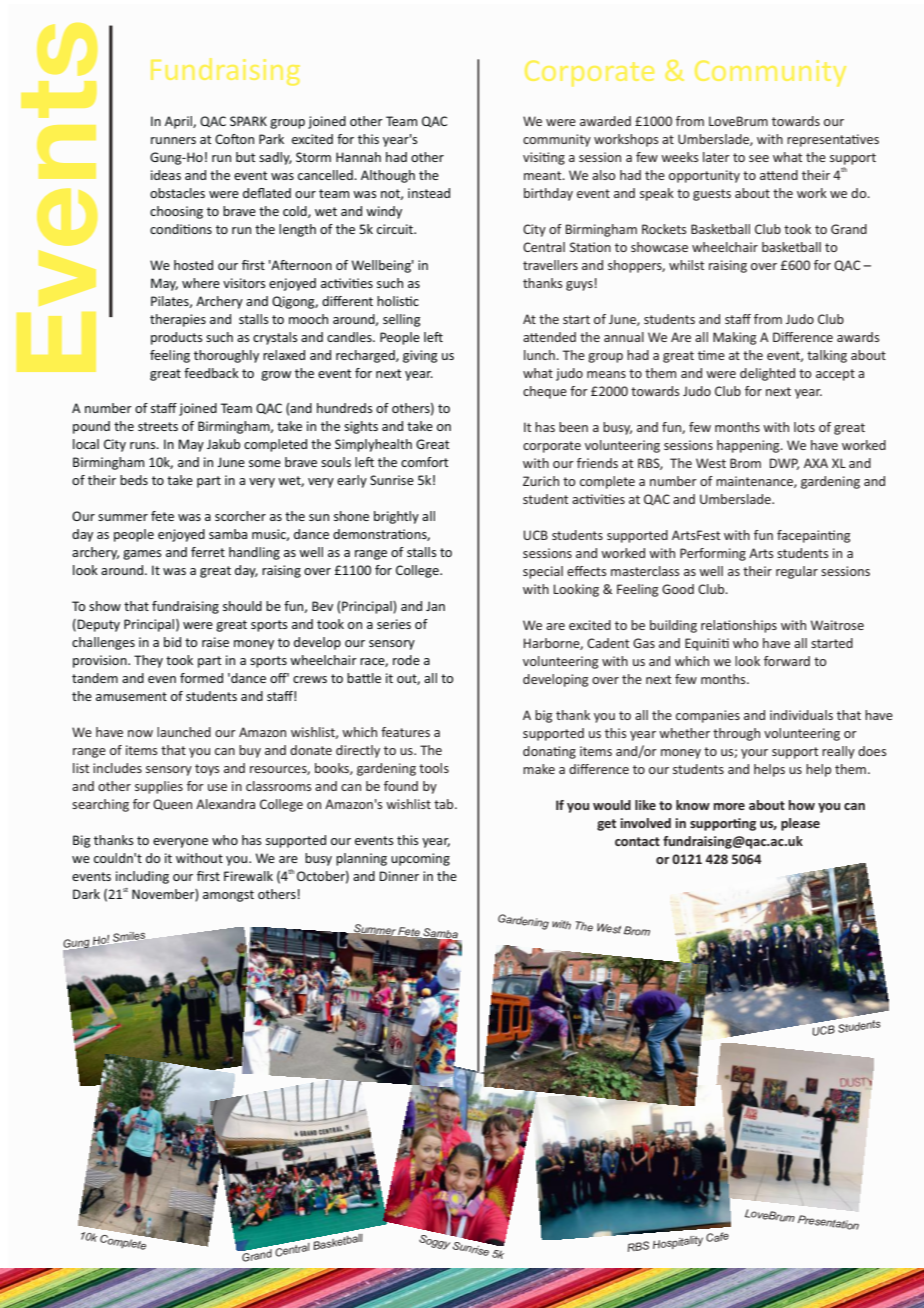  I want to click on special, so click(543, 572).
